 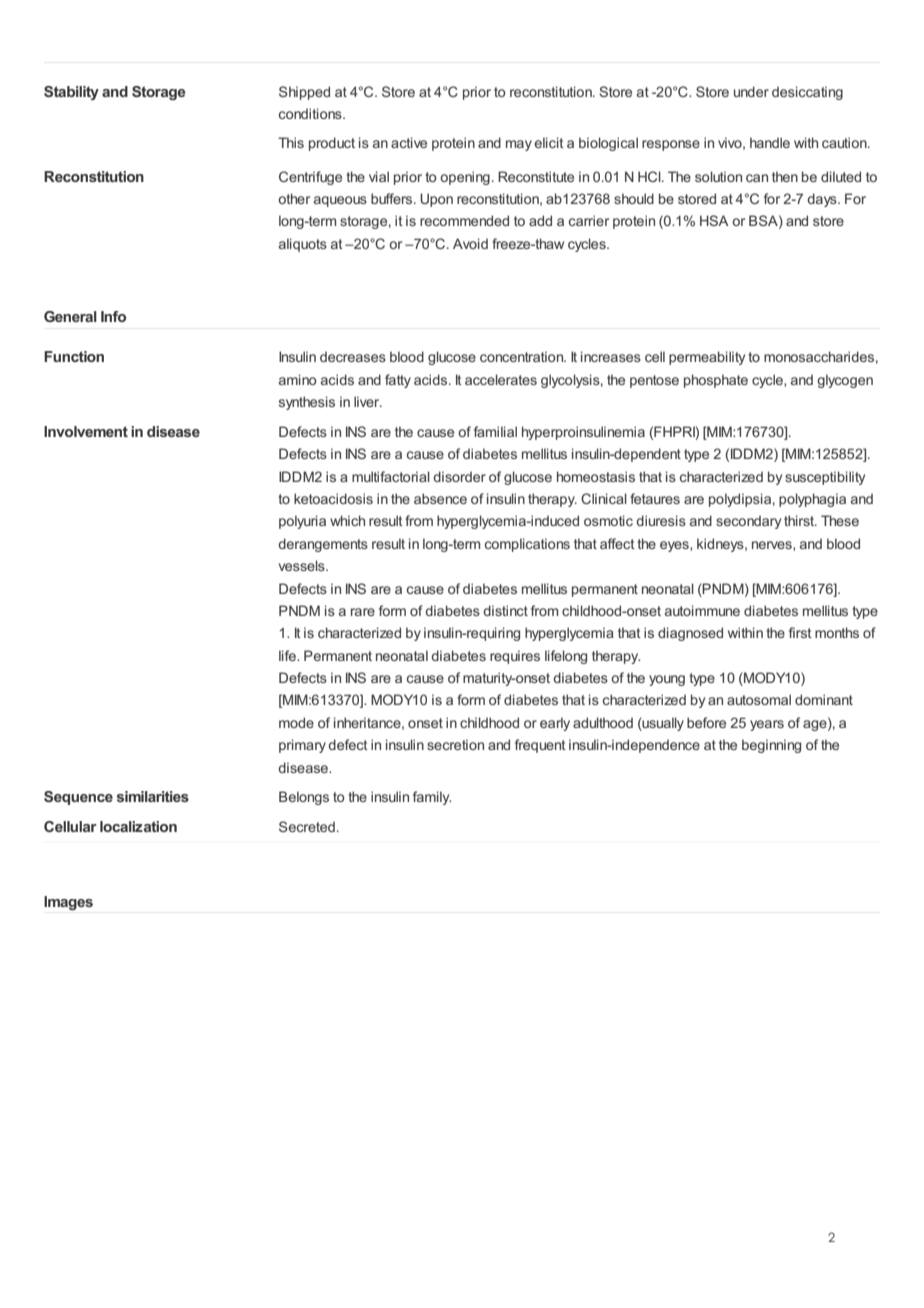 What do you see at coordinates (432, 798) in the screenshot?
I see `family` at bounding box center [432, 798].
